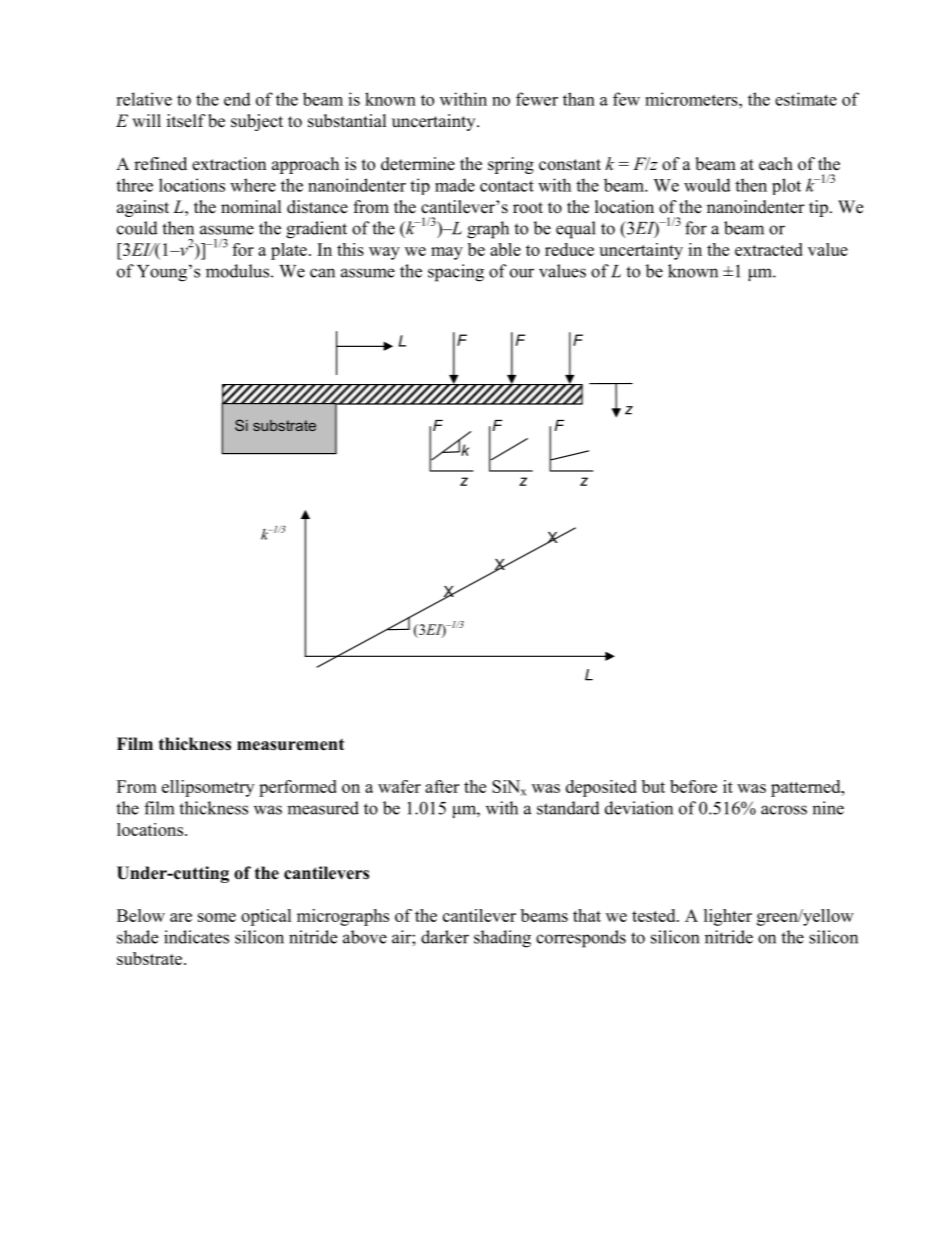 This screenshot has width=952, height=1233. I want to click on measurement, so click(290, 745).
